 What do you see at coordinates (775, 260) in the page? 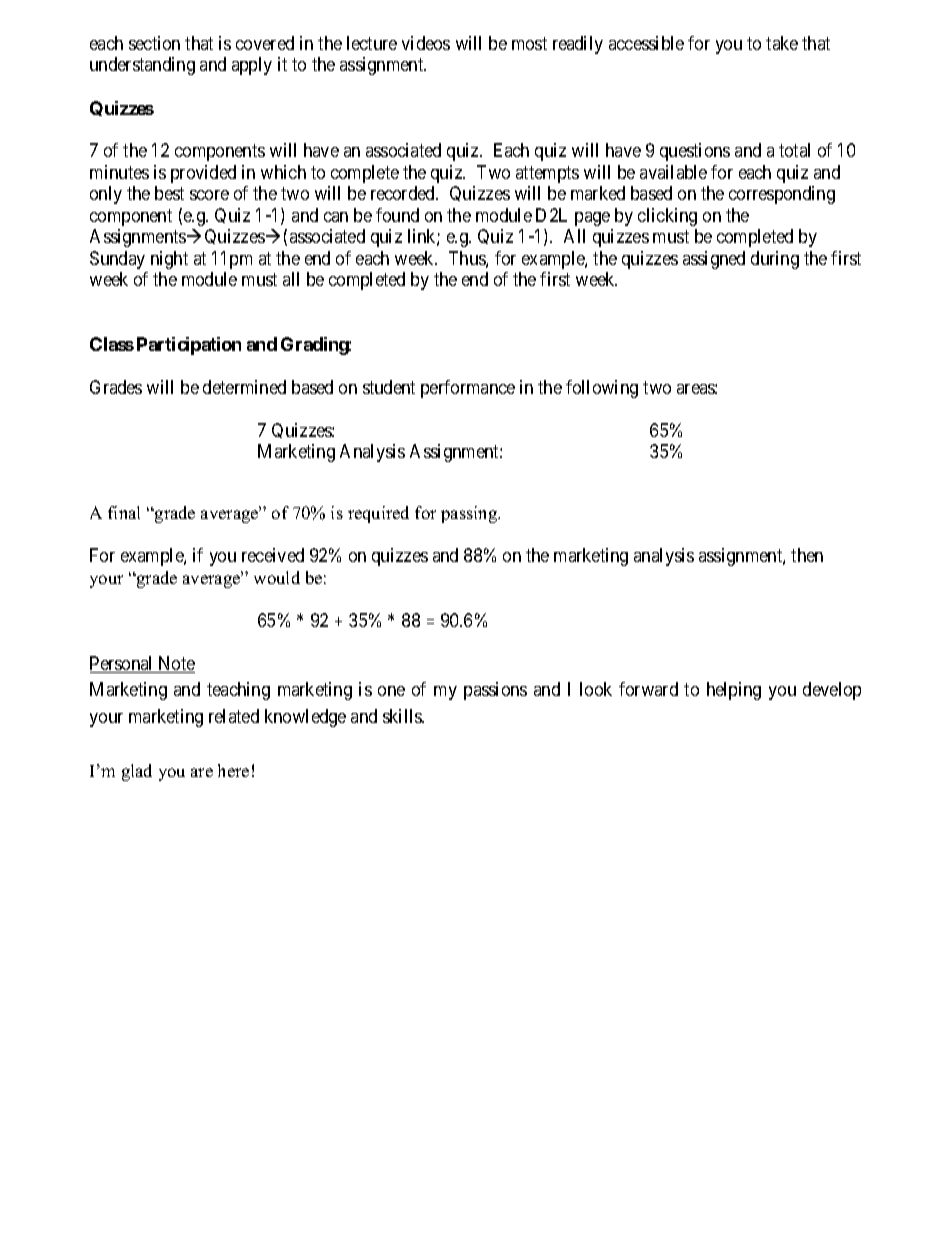
I see `during` at bounding box center [775, 260].
